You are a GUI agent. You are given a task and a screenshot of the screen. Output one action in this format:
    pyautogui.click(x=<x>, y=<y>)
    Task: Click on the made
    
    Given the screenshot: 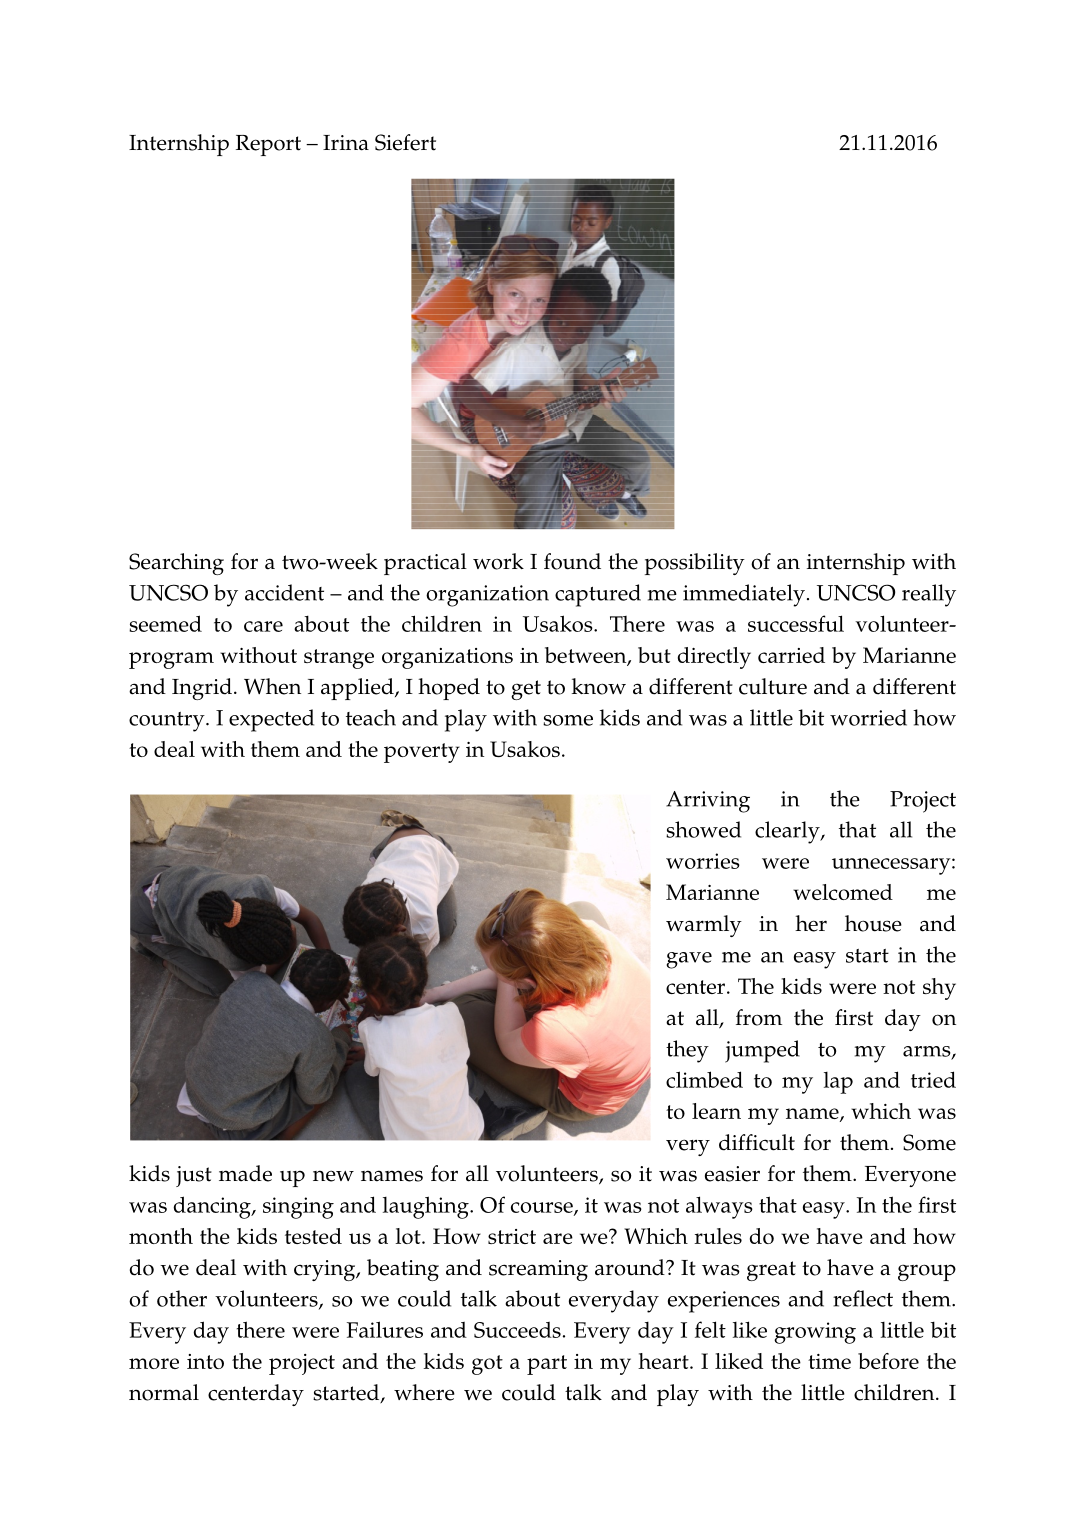 What is the action you would take?
    pyautogui.click(x=245, y=1173)
